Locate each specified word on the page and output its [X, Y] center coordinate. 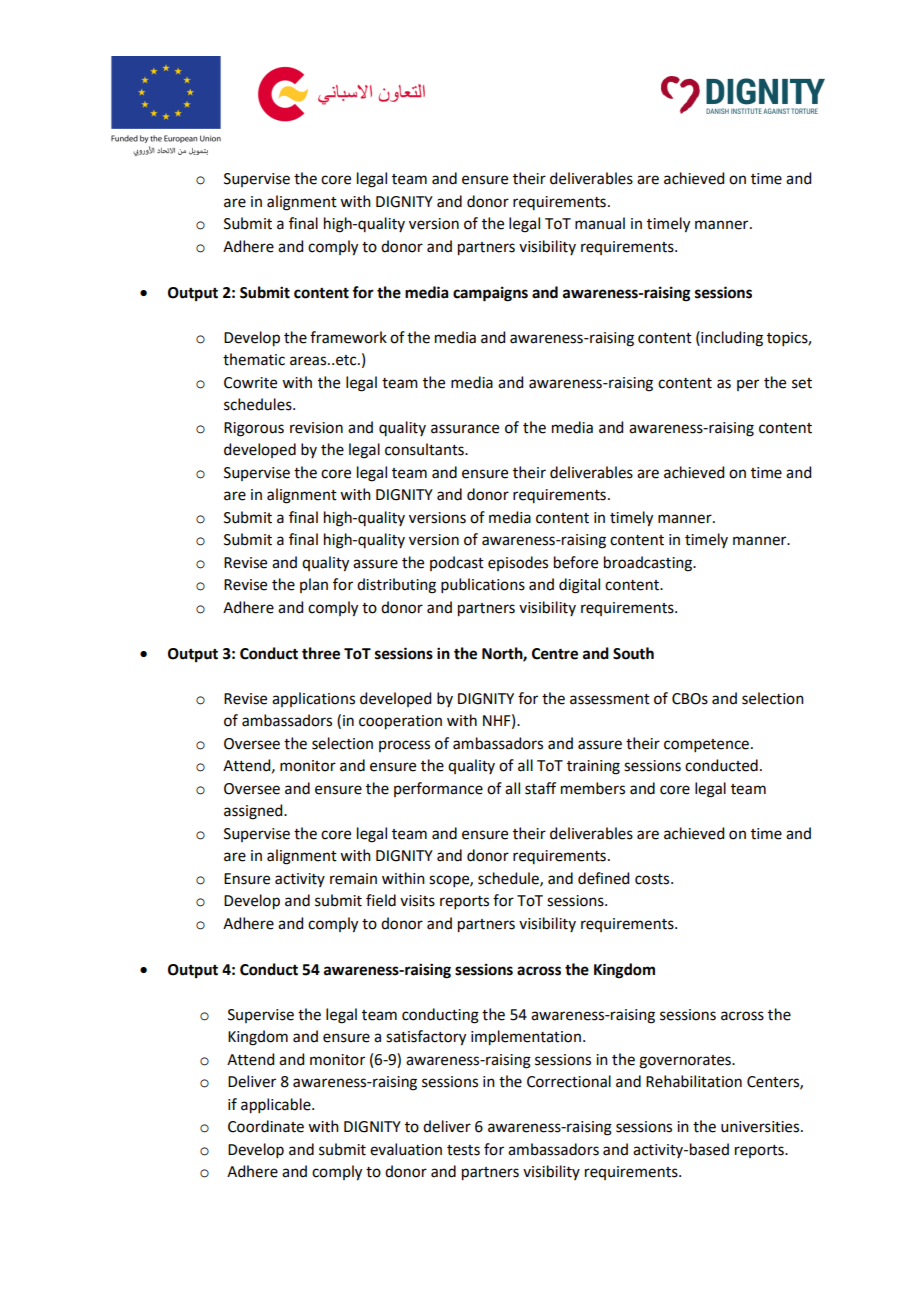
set [802, 383]
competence [706, 745]
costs [653, 879]
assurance [465, 429]
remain [353, 879]
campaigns [490, 294]
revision [316, 428]
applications [313, 699]
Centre [555, 654]
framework [348, 337]
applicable [277, 1106]
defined [603, 878]
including [731, 339]
